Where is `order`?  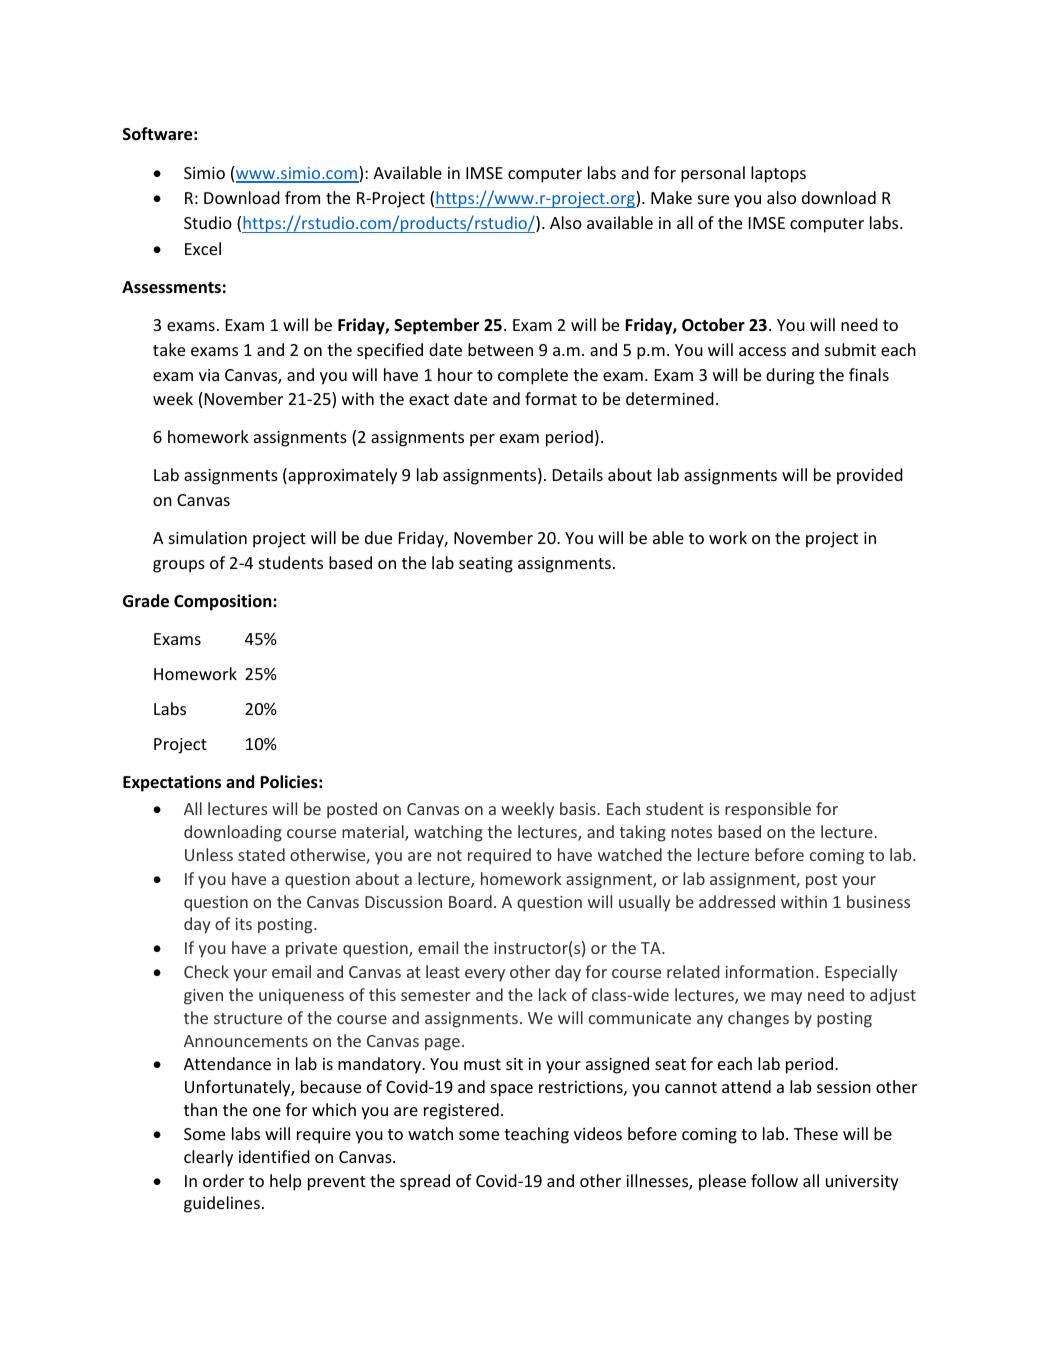 order is located at coordinates (223, 1180).
